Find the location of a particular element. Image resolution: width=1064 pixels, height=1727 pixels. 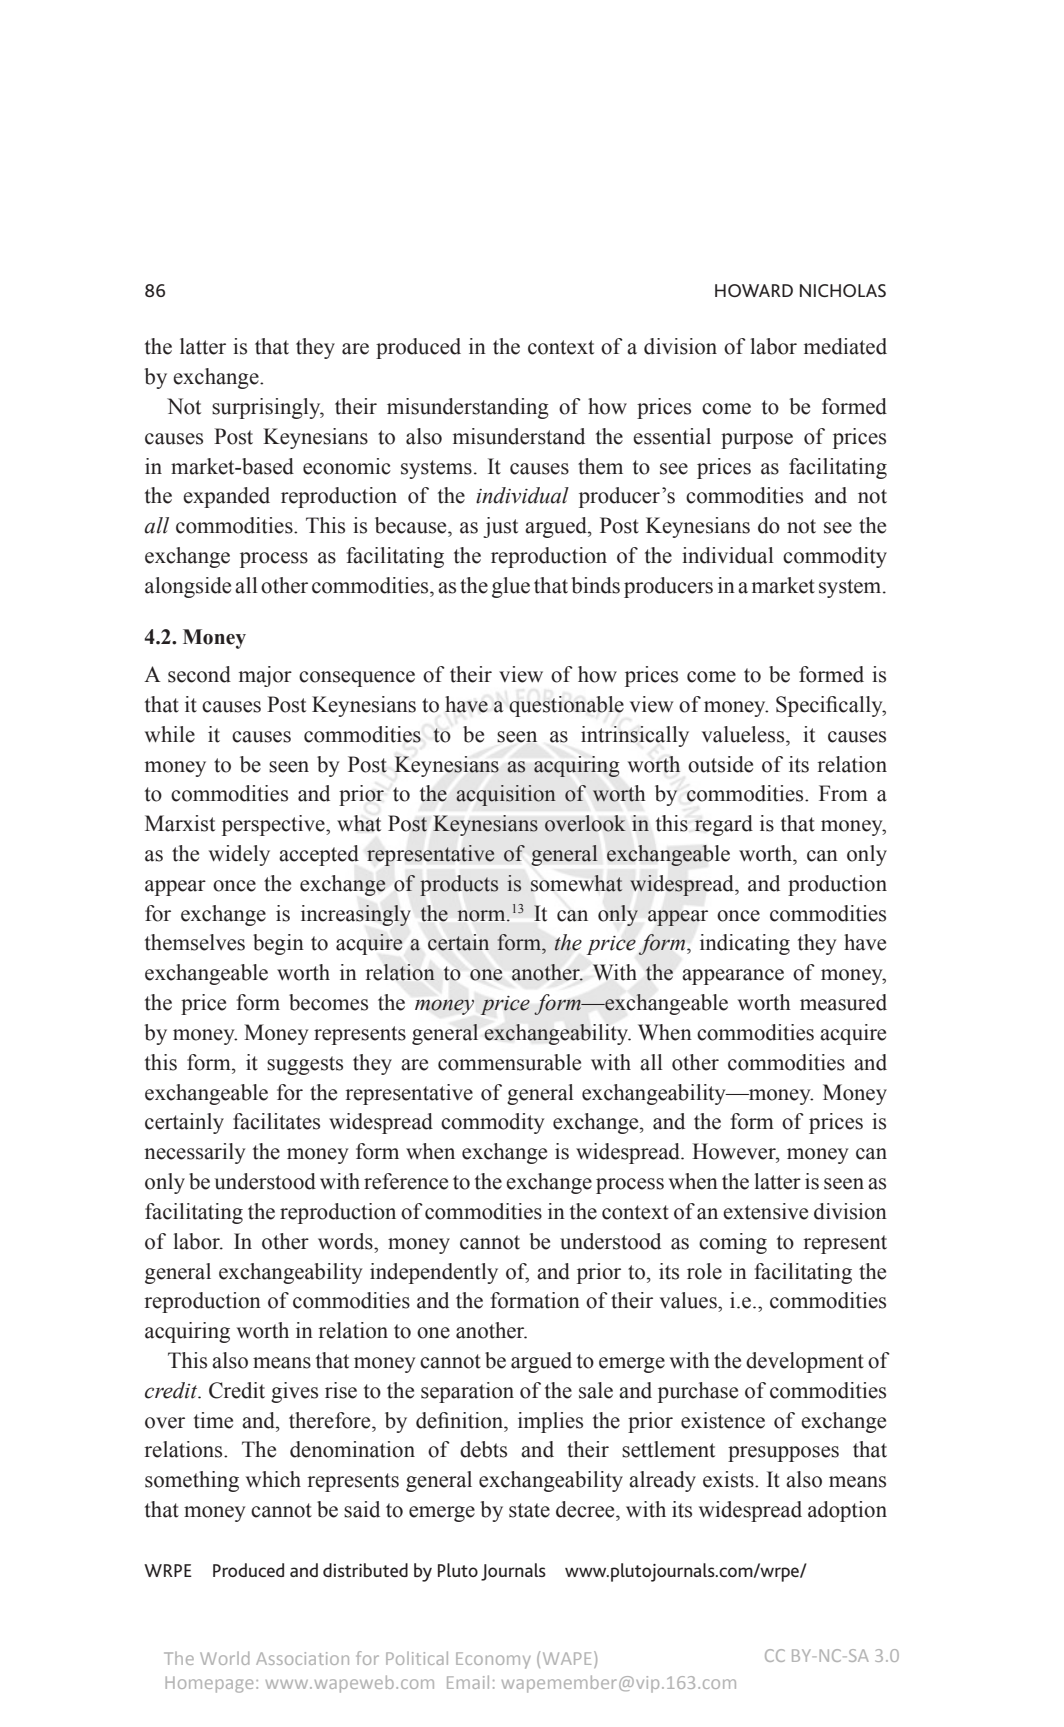

systems is located at coordinates (436, 469).
